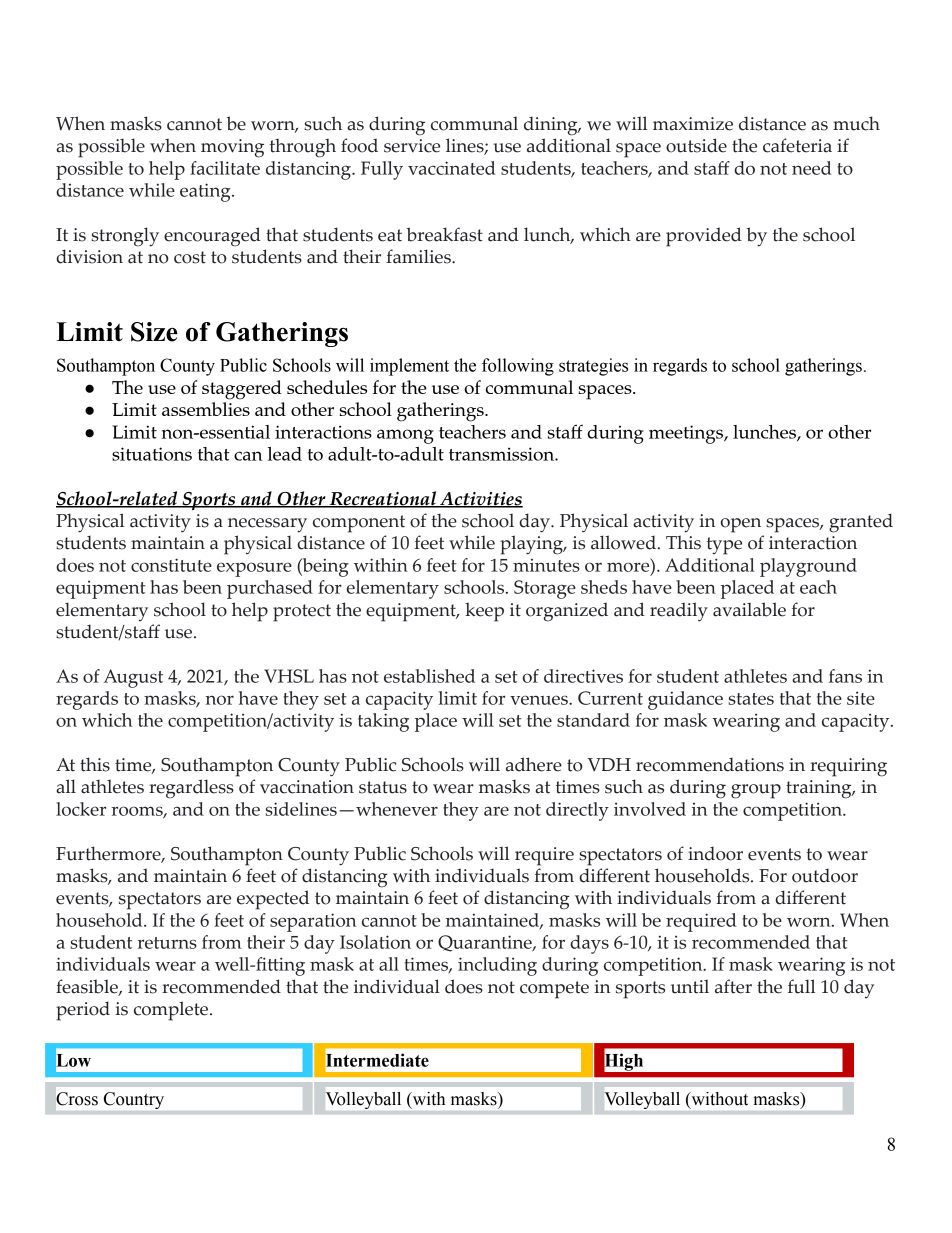 This screenshot has height=1233, width=952. I want to click on facilitate, so click(225, 168).
